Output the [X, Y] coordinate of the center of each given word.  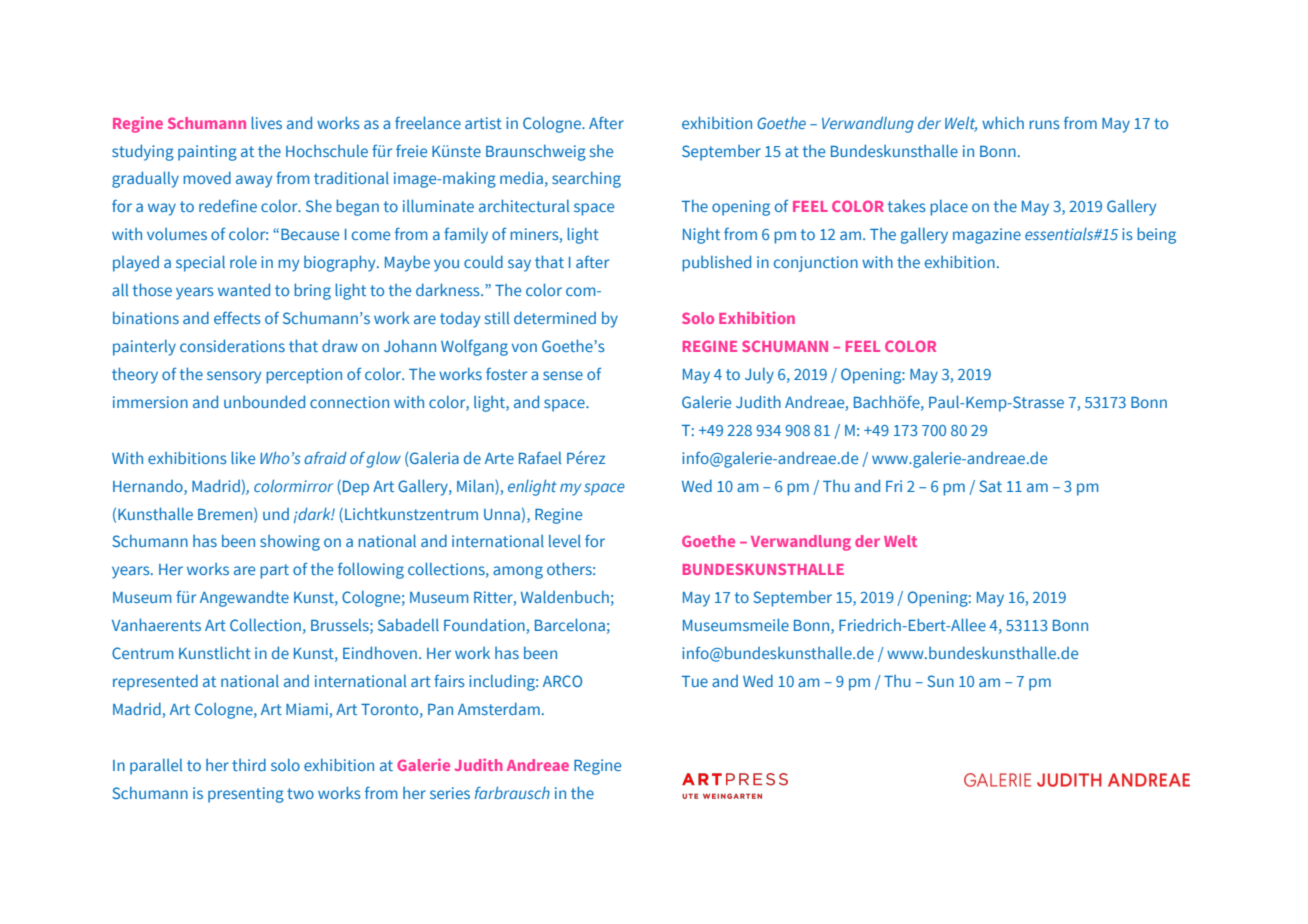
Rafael [540, 457]
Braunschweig [536, 153]
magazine [987, 236]
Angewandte [244, 598]
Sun [940, 681]
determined [555, 317]
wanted [244, 289]
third [249, 764]
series [450, 793]
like [243, 457]
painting [207, 153]
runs [1044, 124]
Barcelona [570, 624]
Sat [990, 486]
